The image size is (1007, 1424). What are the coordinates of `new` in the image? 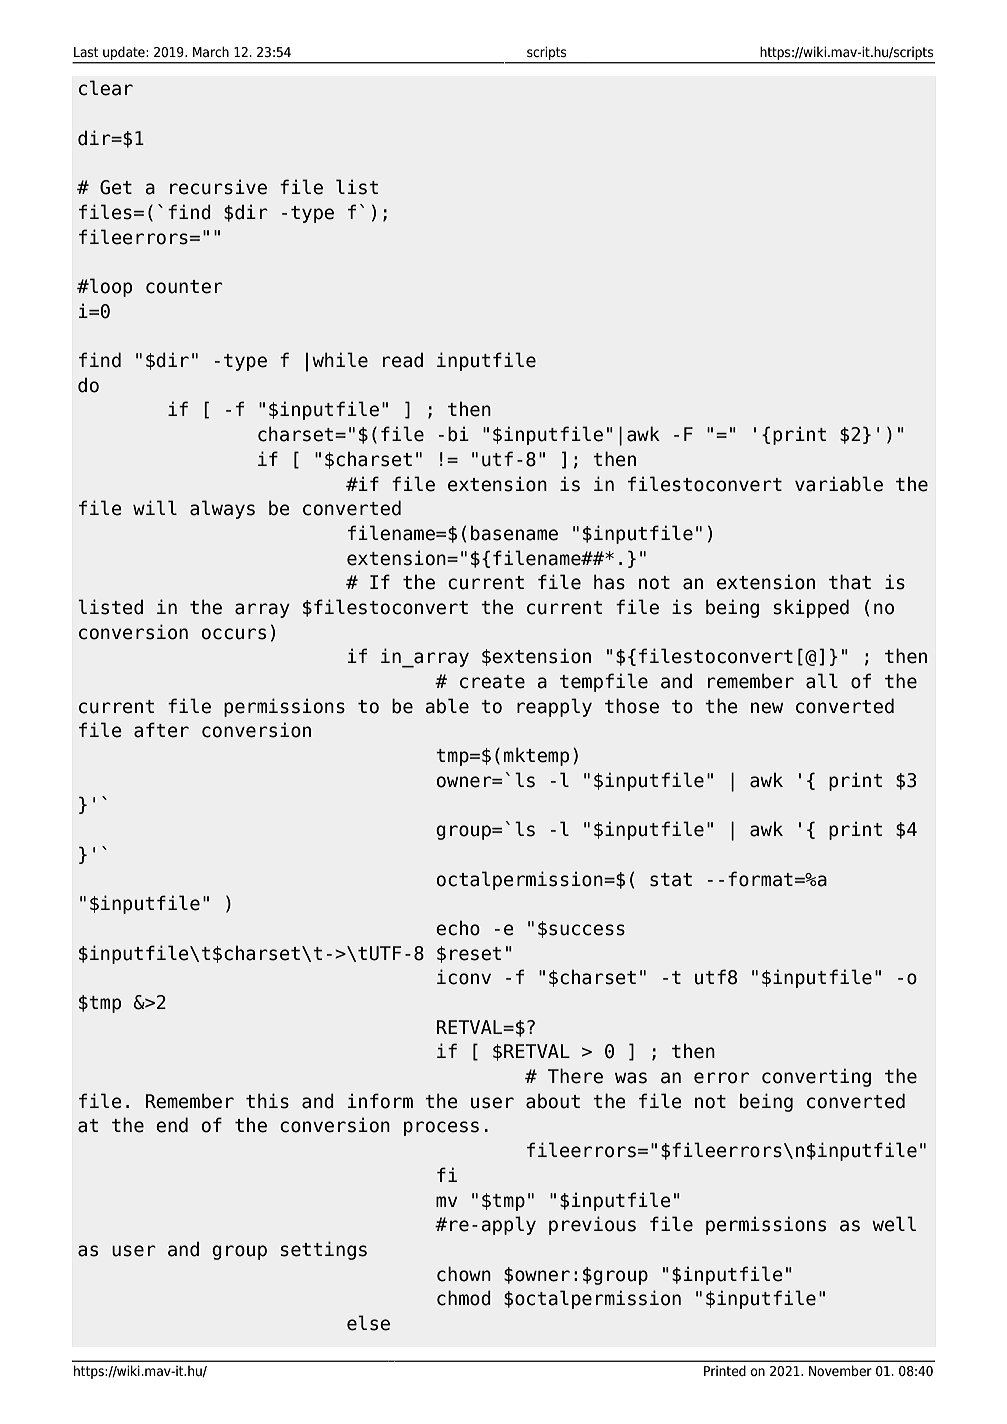 It's located at (767, 708).
